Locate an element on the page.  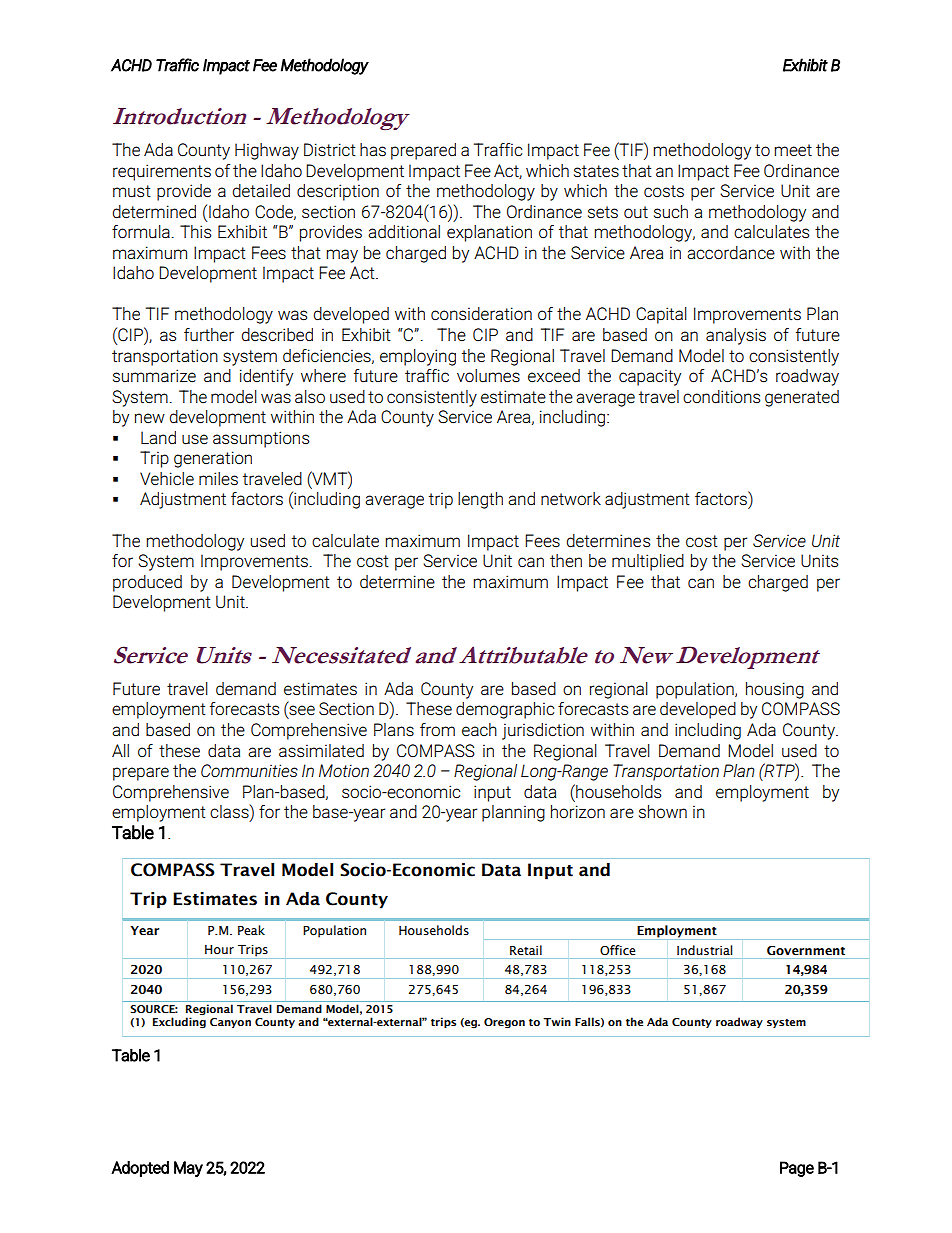
additional is located at coordinates (404, 231).
